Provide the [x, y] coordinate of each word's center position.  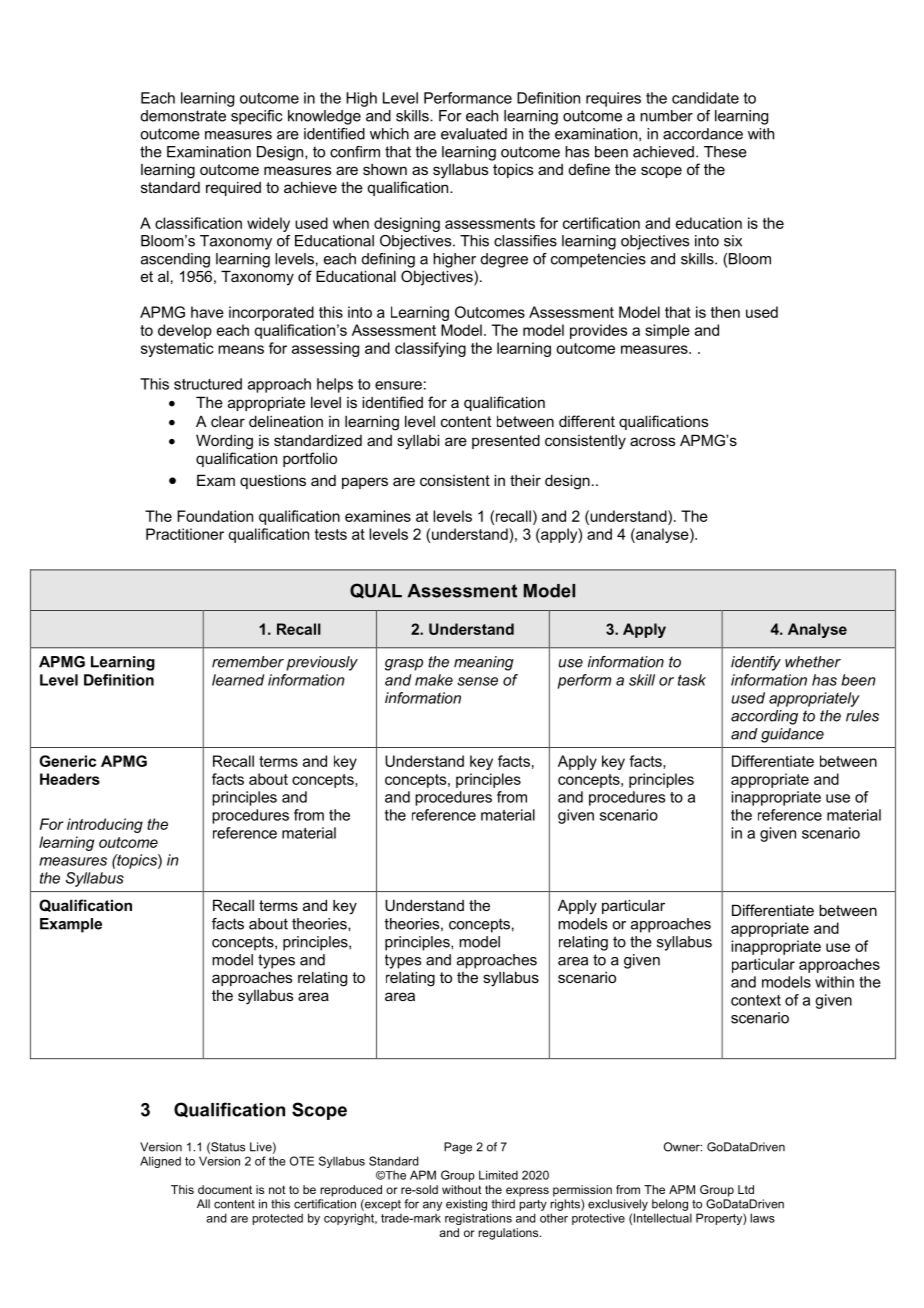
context [756, 1000]
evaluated [474, 134]
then [725, 312]
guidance [792, 735]
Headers [70, 779]
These [725, 152]
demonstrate [183, 116]
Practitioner [185, 534]
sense [477, 681]
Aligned [160, 1162]
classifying [430, 349]
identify [756, 663]
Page [458, 1148]
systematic [177, 349]
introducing [105, 825]
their [525, 480]
